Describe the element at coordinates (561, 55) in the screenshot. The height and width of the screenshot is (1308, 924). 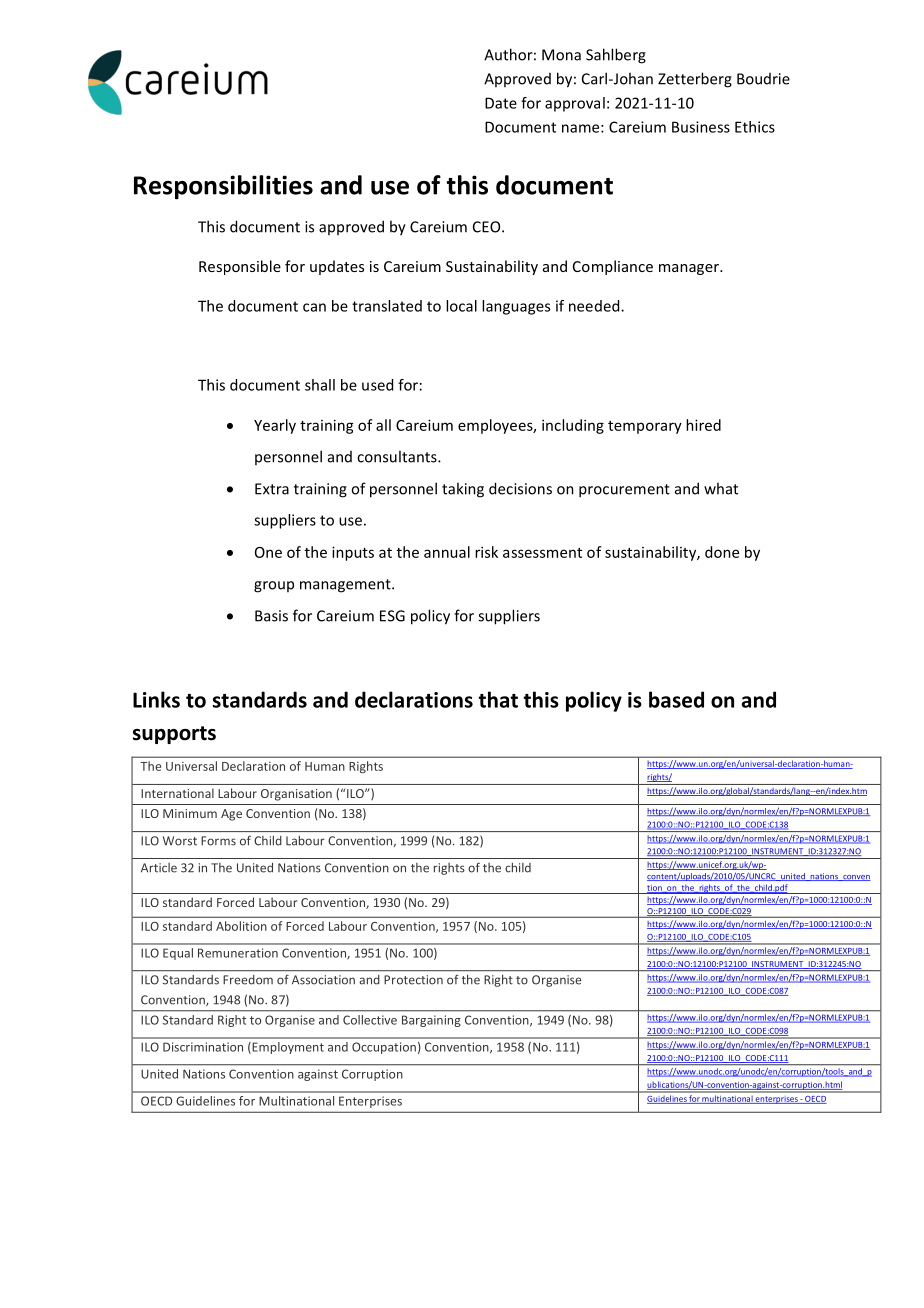
I see `Mona` at that location.
